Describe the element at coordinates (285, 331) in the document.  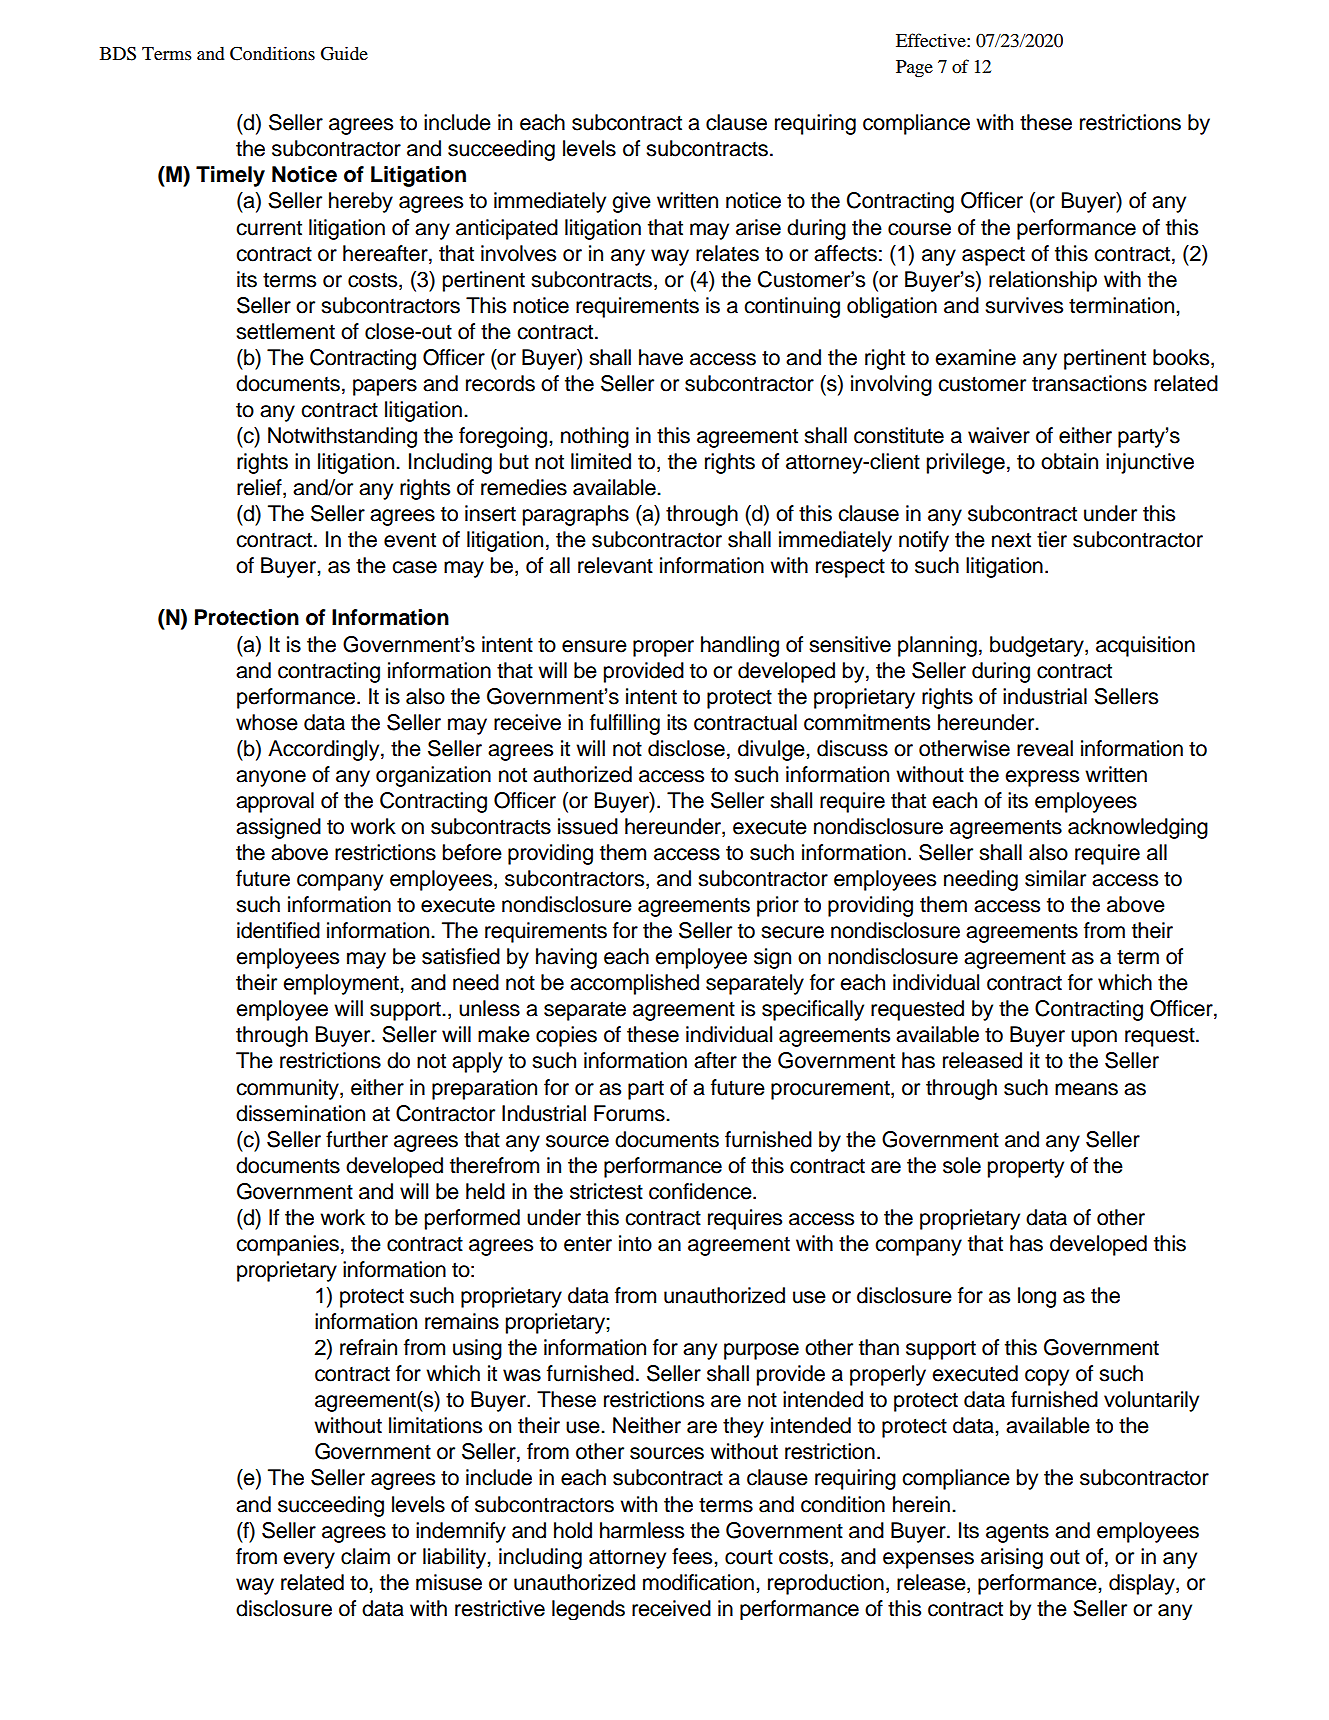
I see `settlement` at that location.
